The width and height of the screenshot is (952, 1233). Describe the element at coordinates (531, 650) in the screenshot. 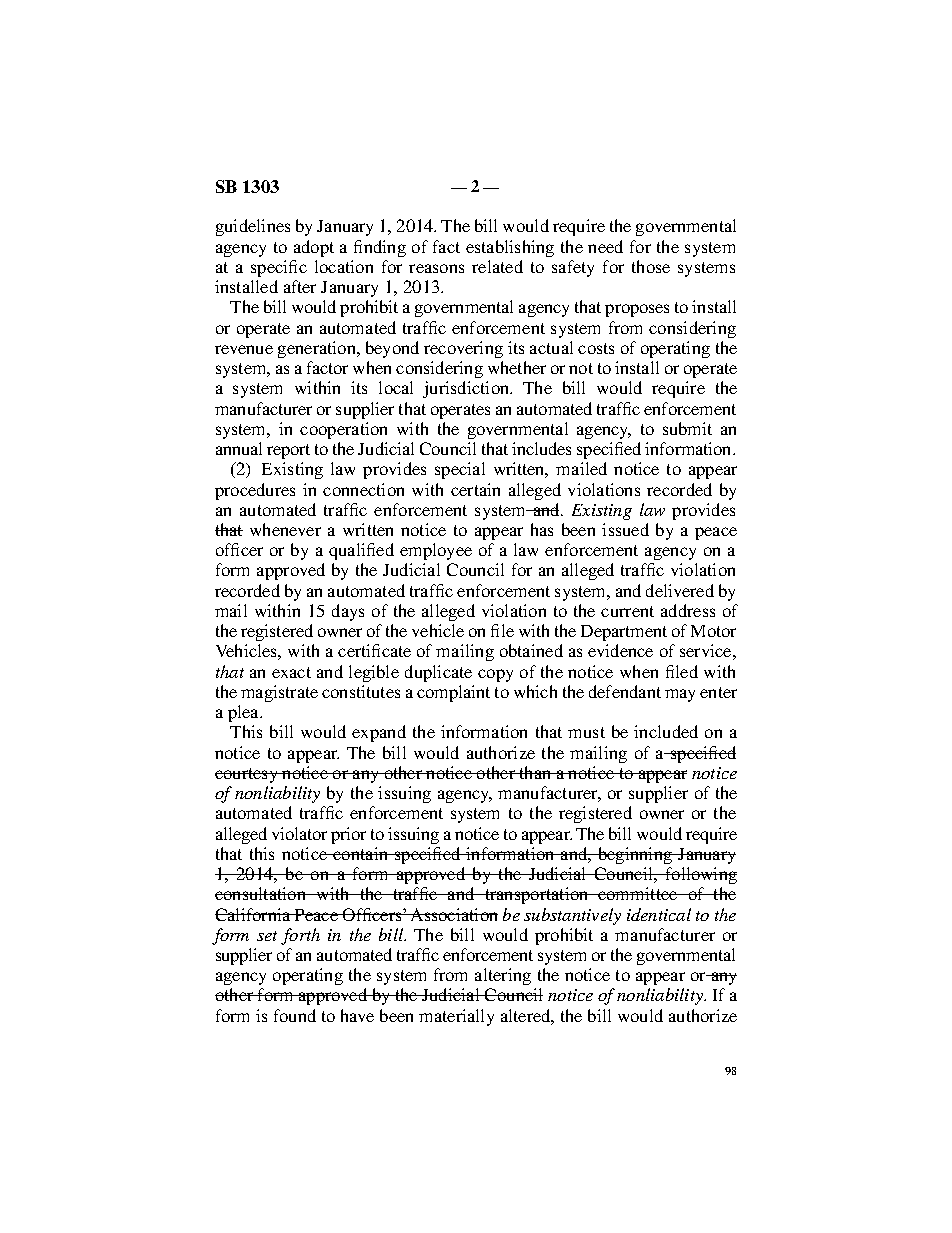

I see `obtained` at that location.
